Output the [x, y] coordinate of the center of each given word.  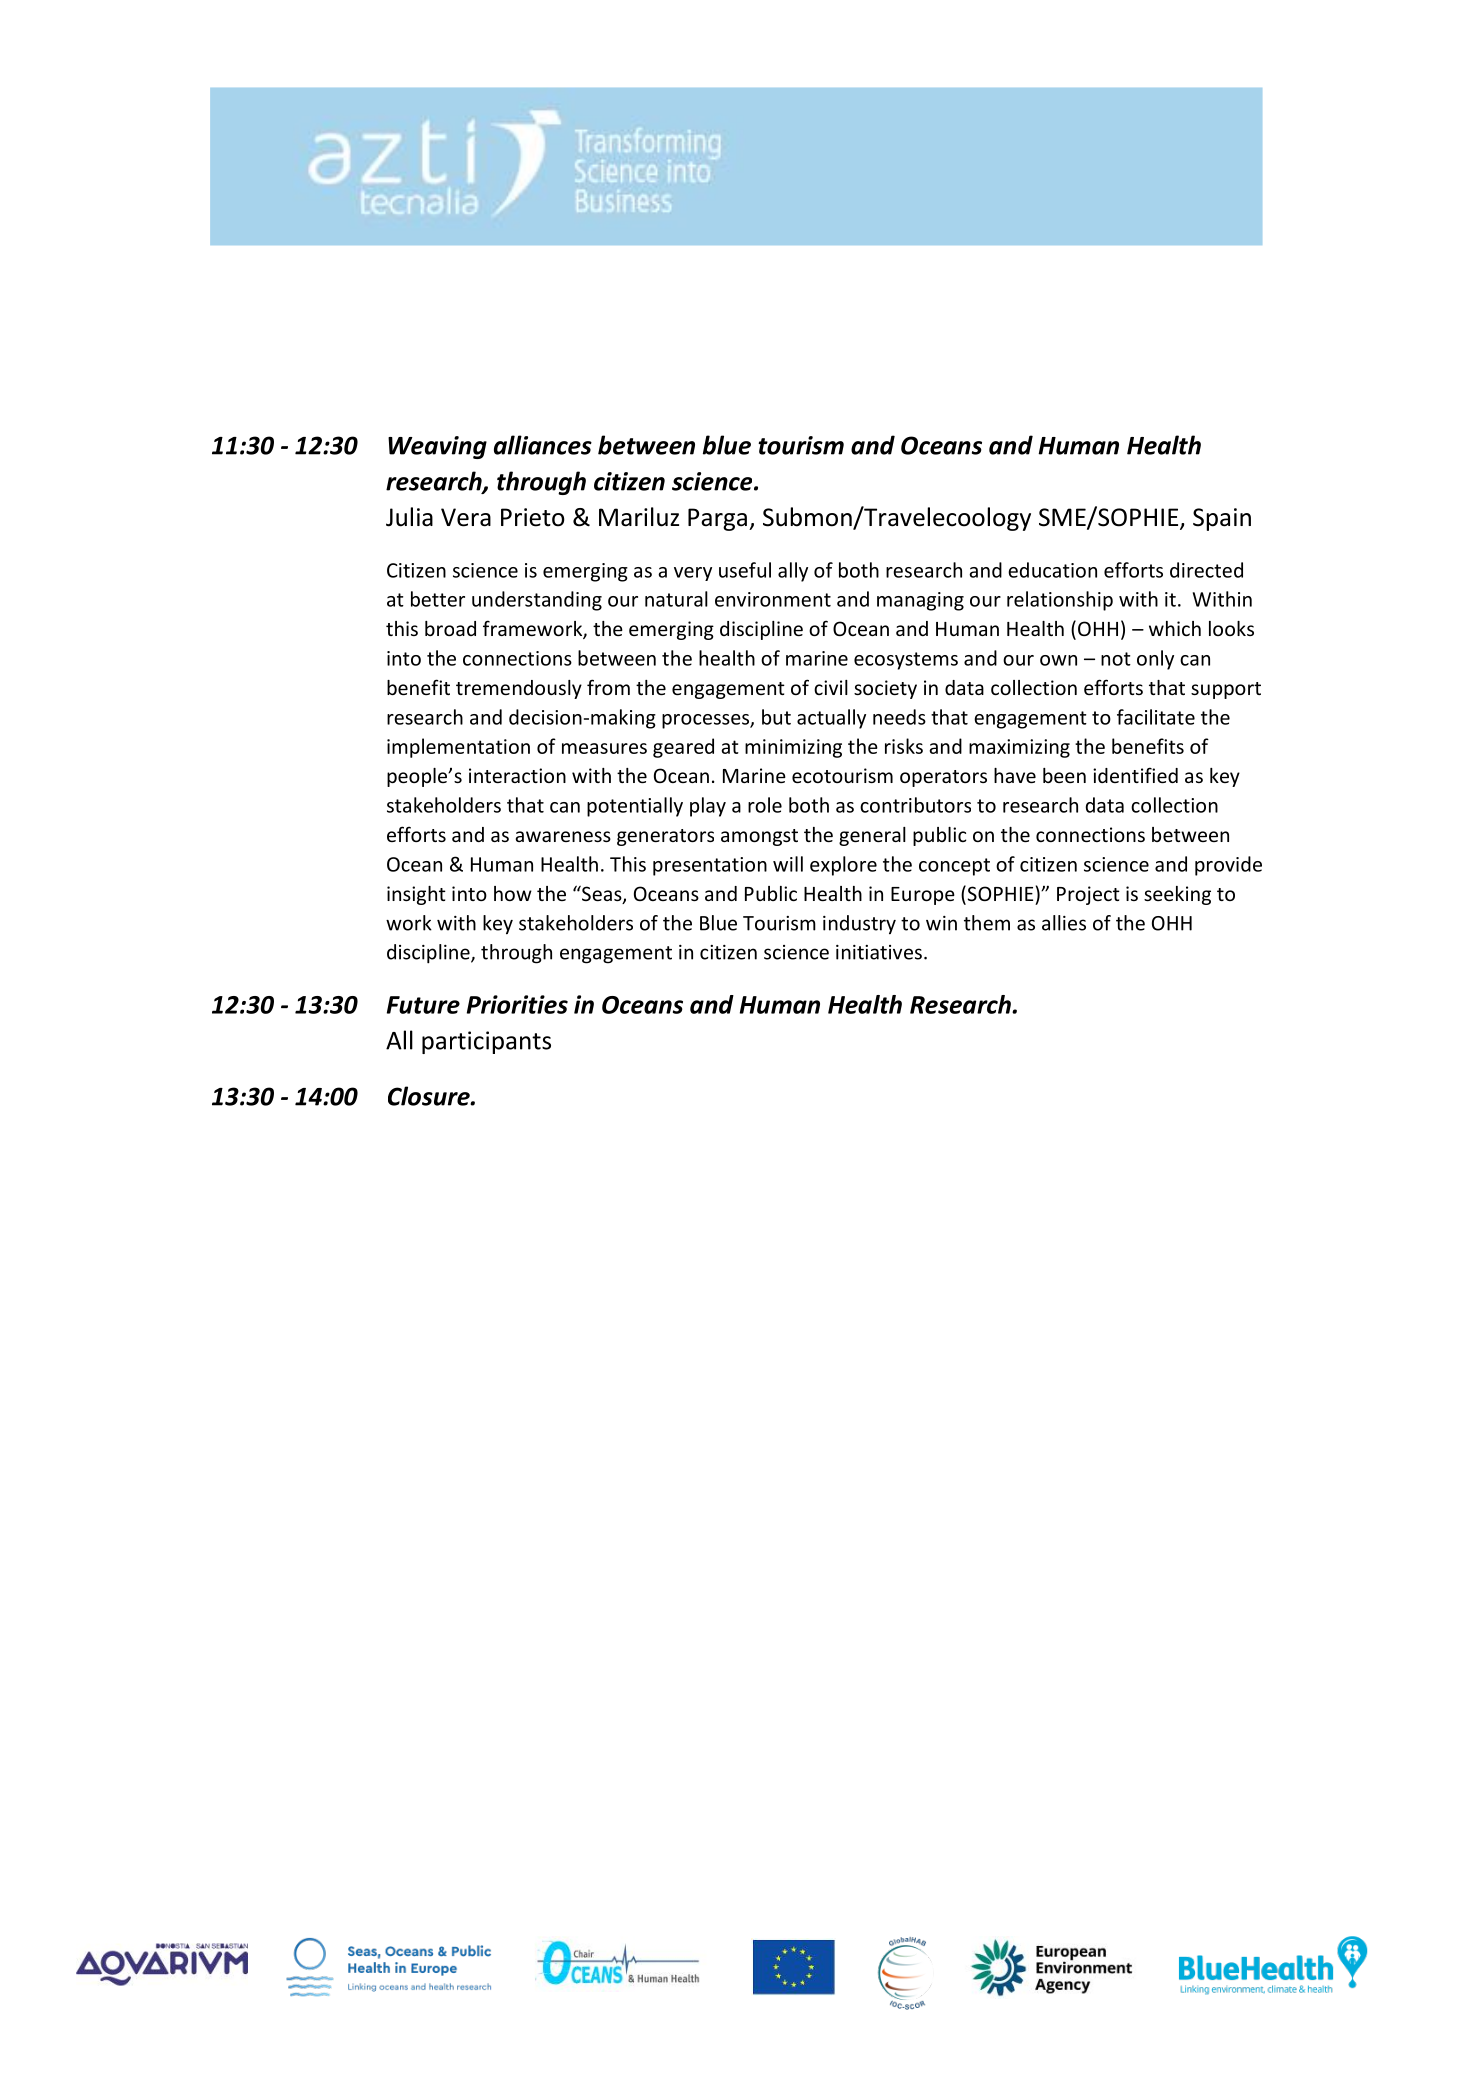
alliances [543, 445]
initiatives [879, 952]
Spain [1222, 519]
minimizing [793, 748]
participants [486, 1042]
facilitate [1156, 717]
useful [745, 570]
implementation [458, 748]
